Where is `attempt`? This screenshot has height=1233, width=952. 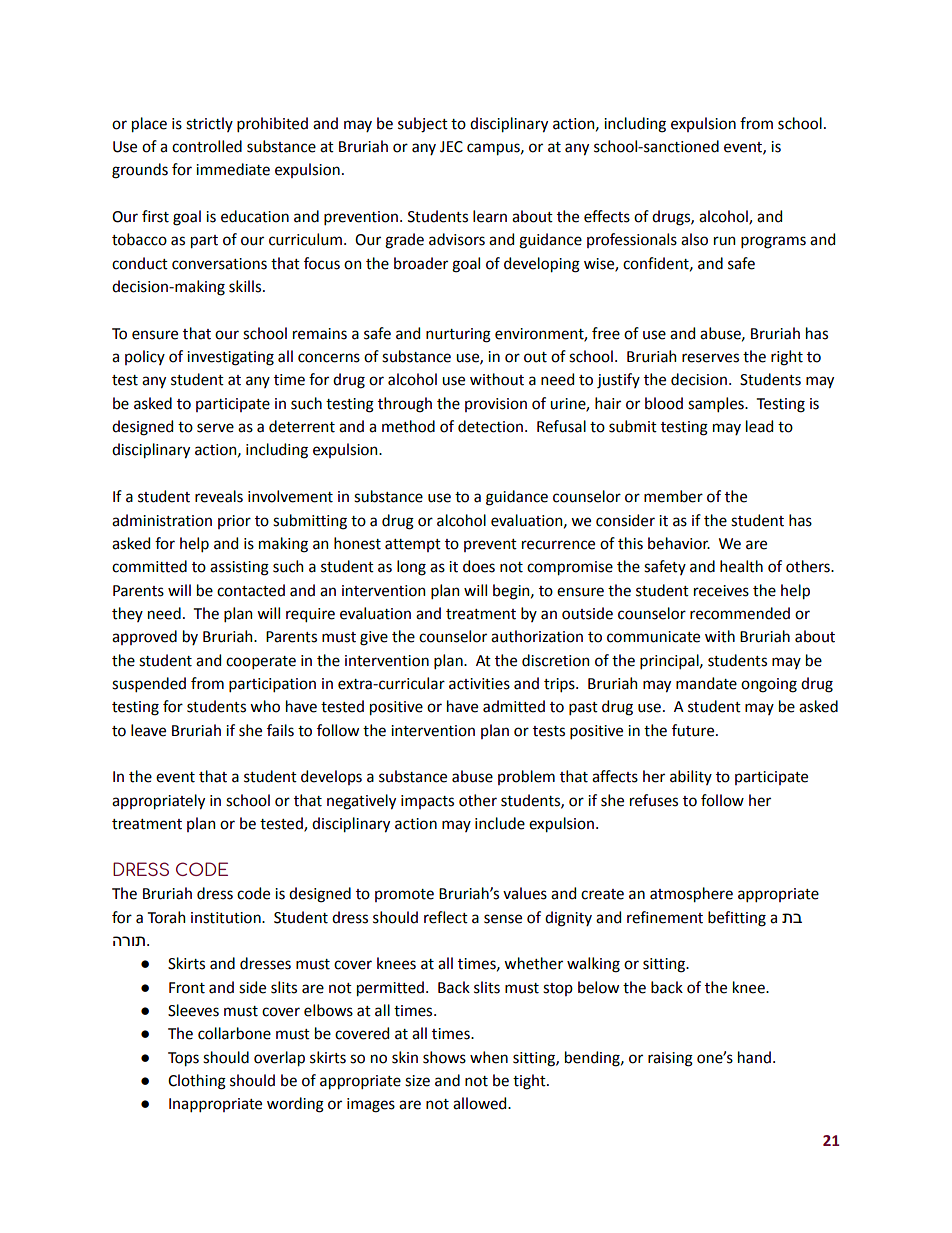 attempt is located at coordinates (413, 545).
